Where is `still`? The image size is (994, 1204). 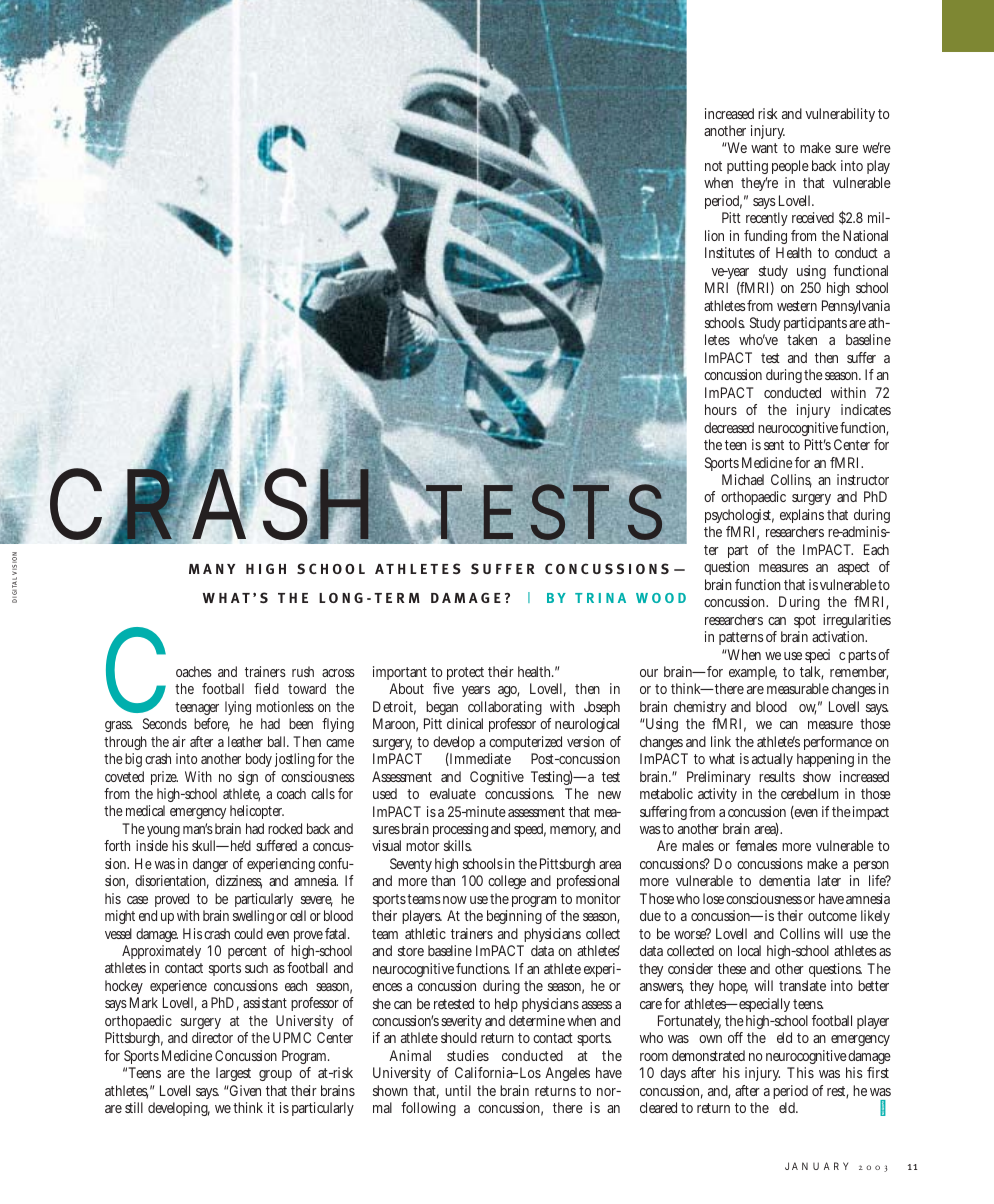 still is located at coordinates (134, 1107).
